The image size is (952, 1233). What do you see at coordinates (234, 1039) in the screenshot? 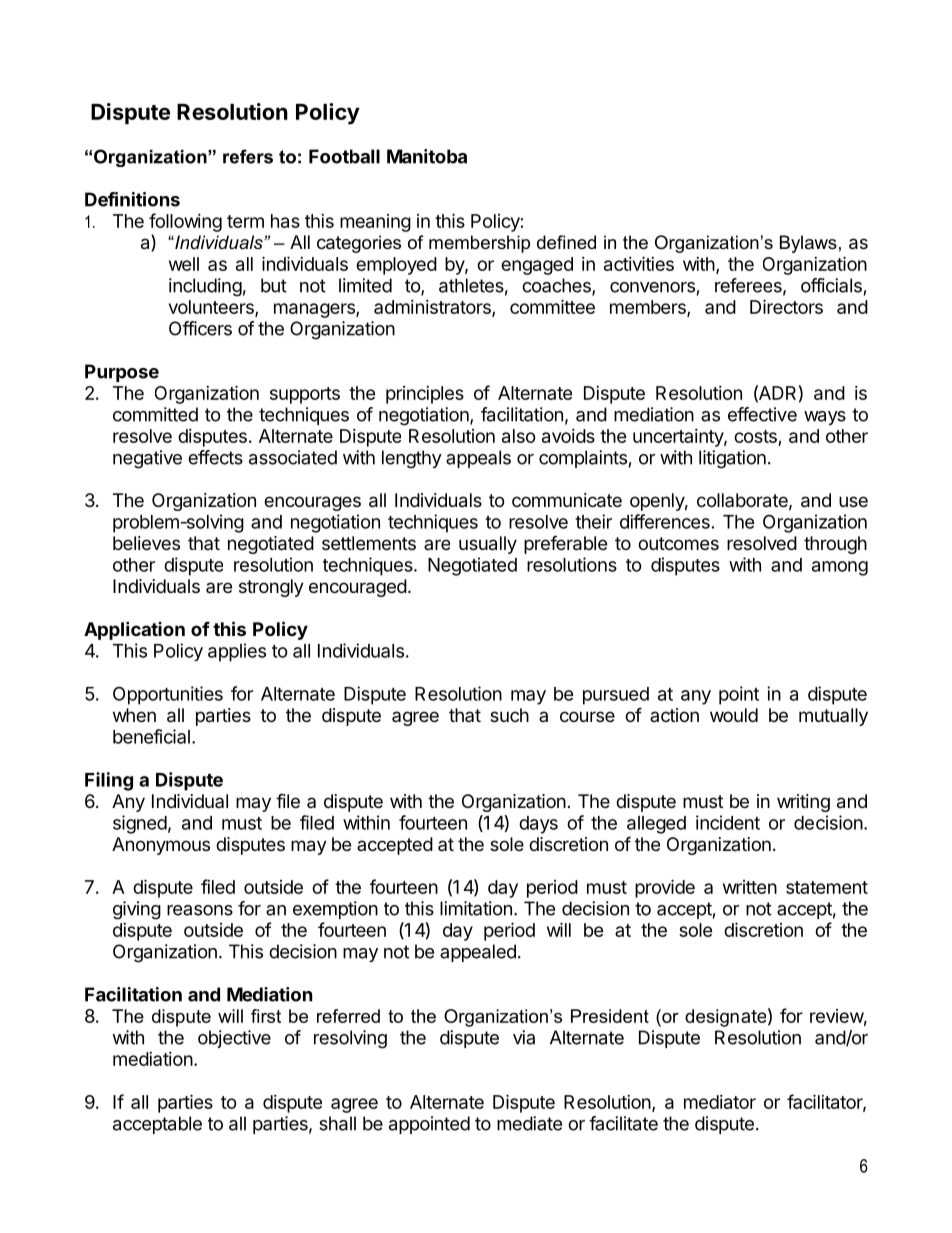
I see `objective` at bounding box center [234, 1039].
